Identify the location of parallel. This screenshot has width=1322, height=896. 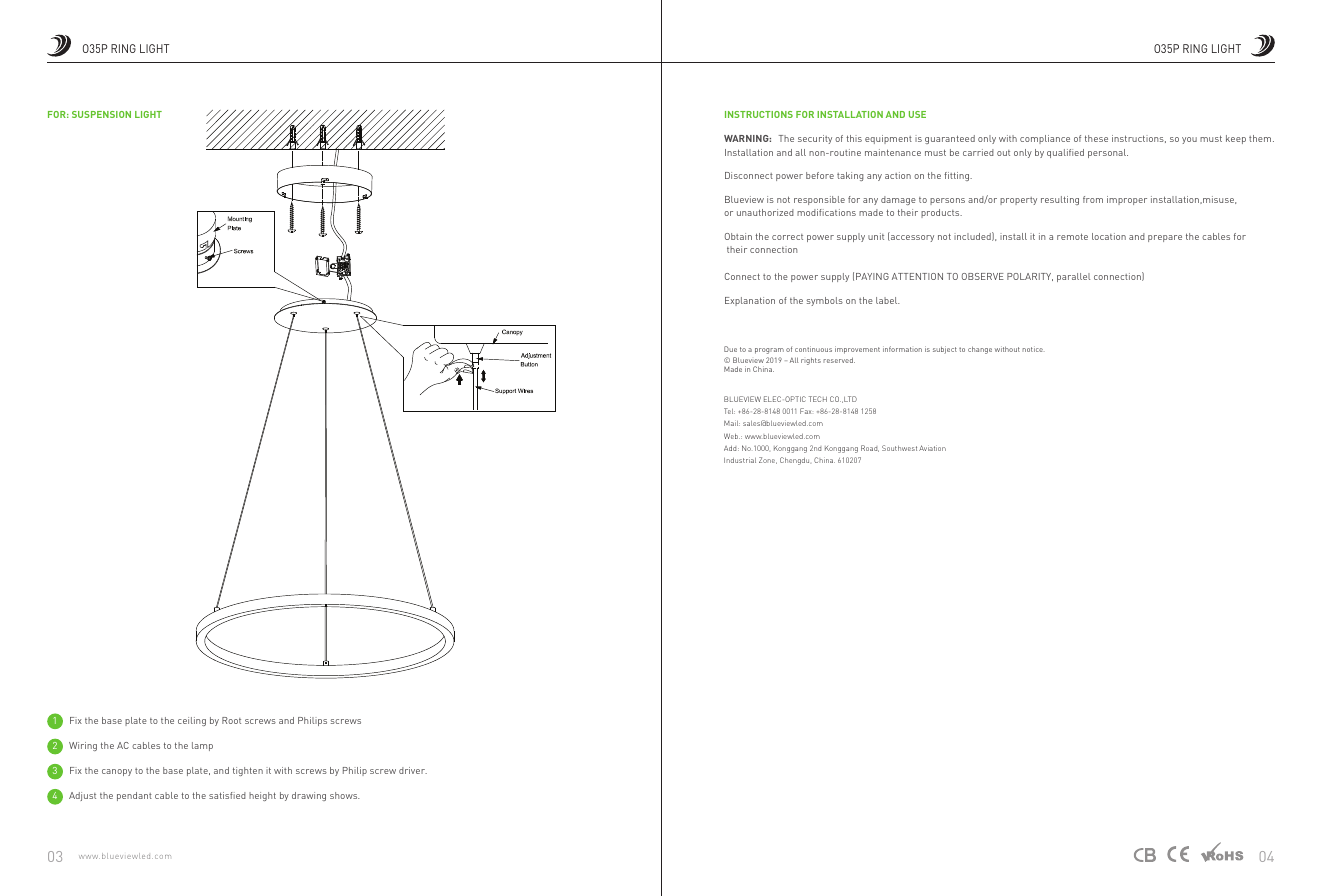
(1073, 277).
